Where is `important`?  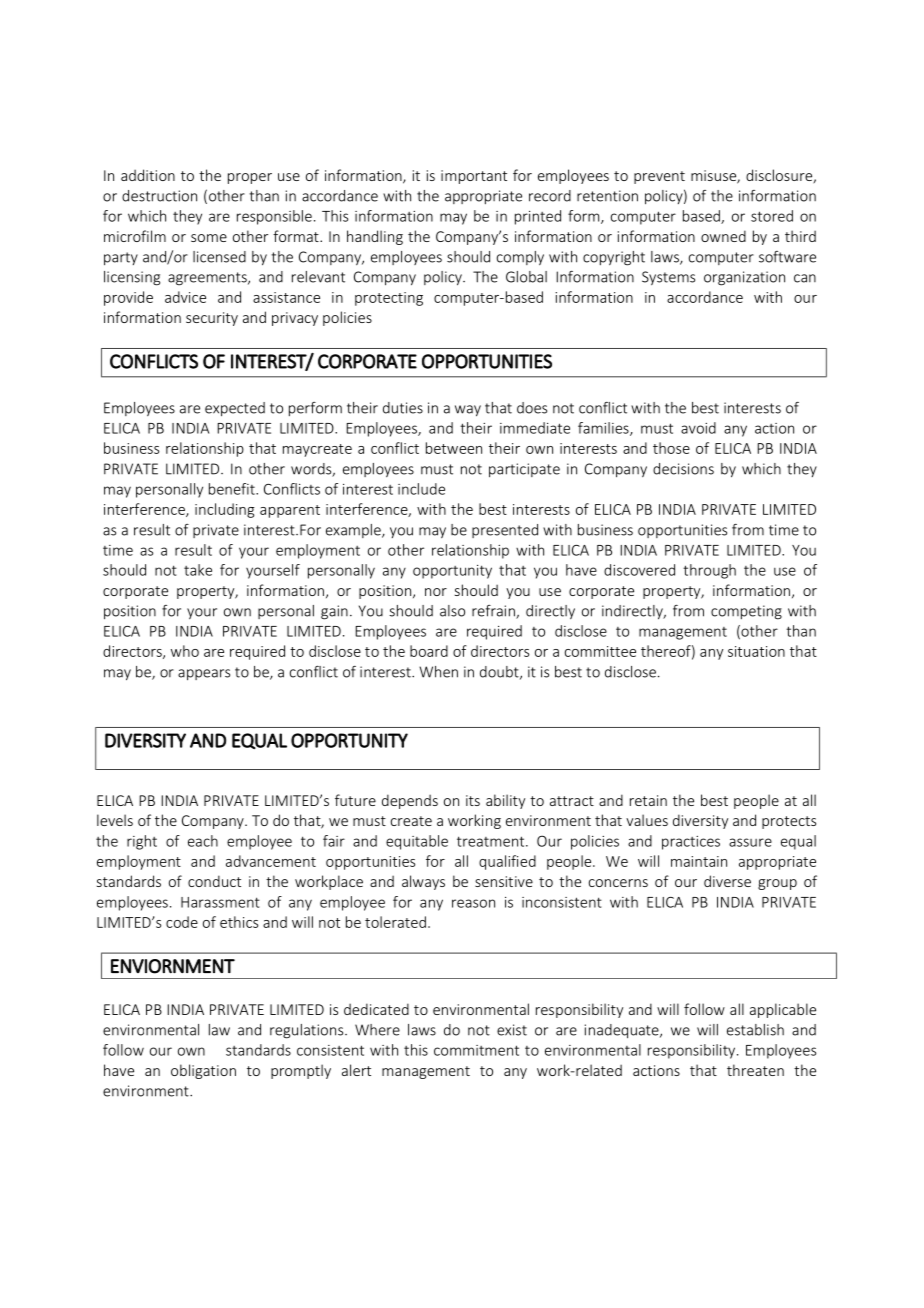 important is located at coordinates (474, 177).
